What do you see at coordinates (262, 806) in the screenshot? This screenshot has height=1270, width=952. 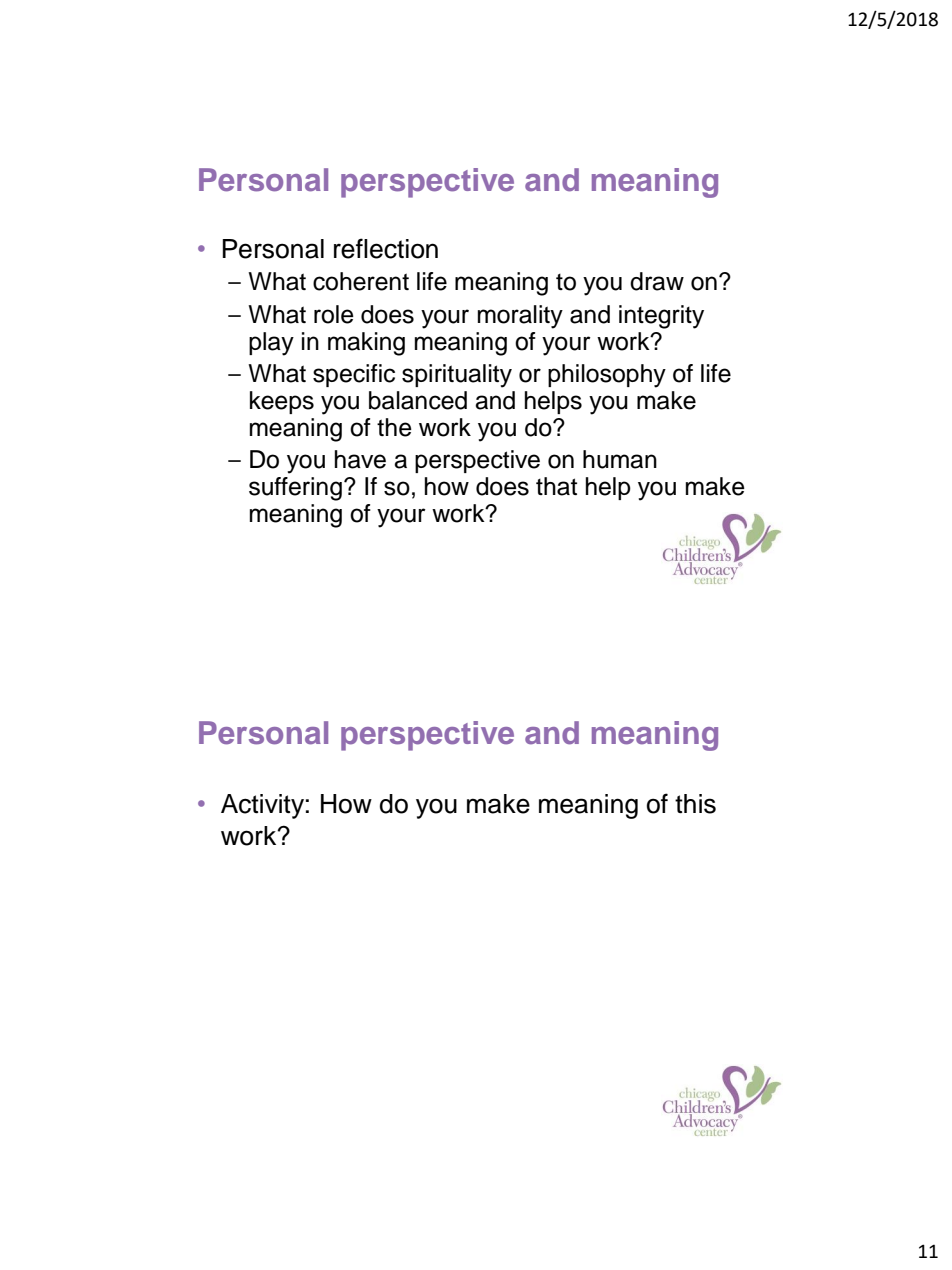 I see `Activity` at bounding box center [262, 806].
